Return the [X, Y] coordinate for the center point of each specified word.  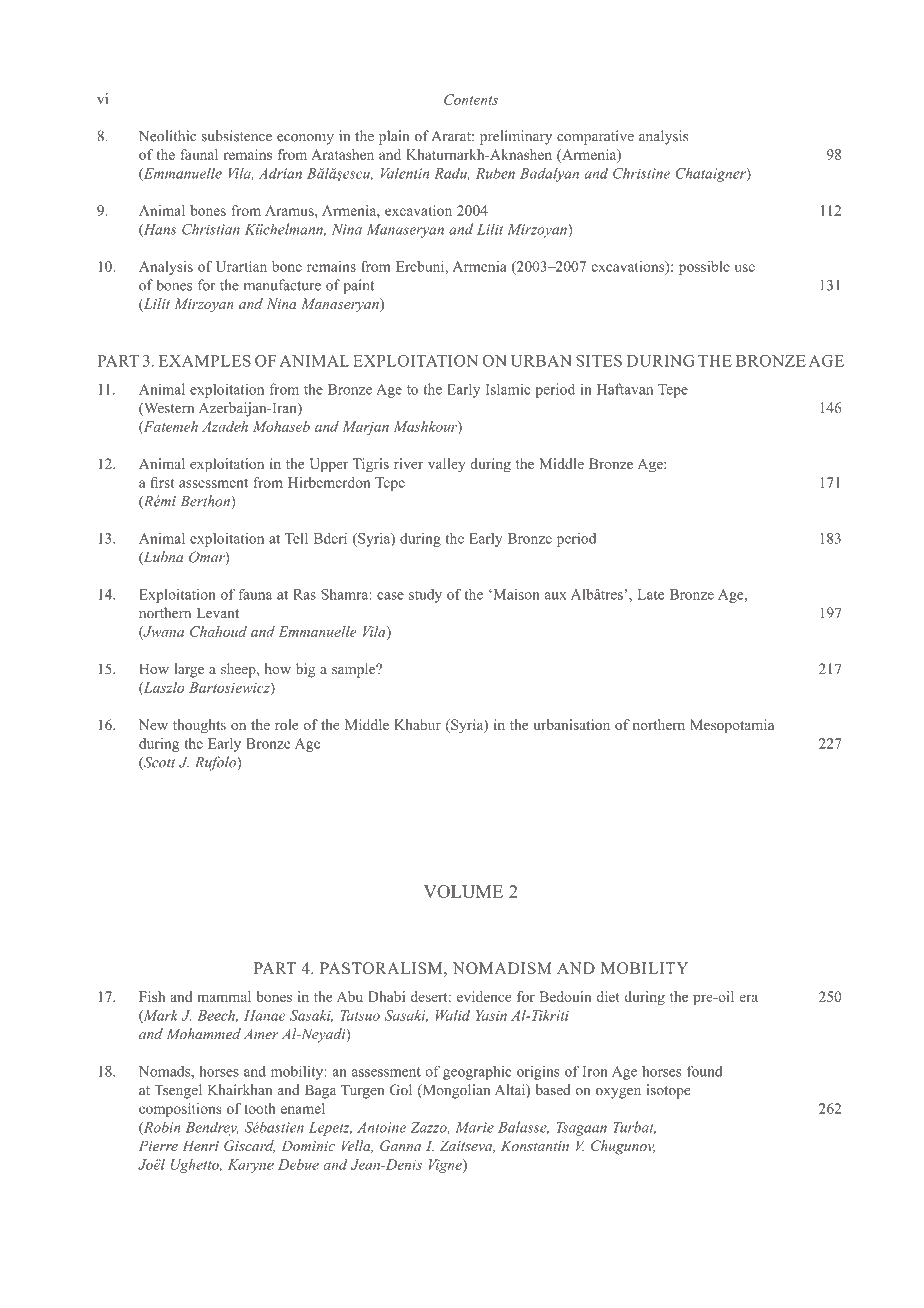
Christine [641, 173]
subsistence [237, 136]
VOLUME [463, 891]
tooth [260, 1108]
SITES [599, 361]
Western [168, 409]
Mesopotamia [732, 726]
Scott [158, 763]
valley [447, 465]
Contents [471, 99]
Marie [474, 1127]
